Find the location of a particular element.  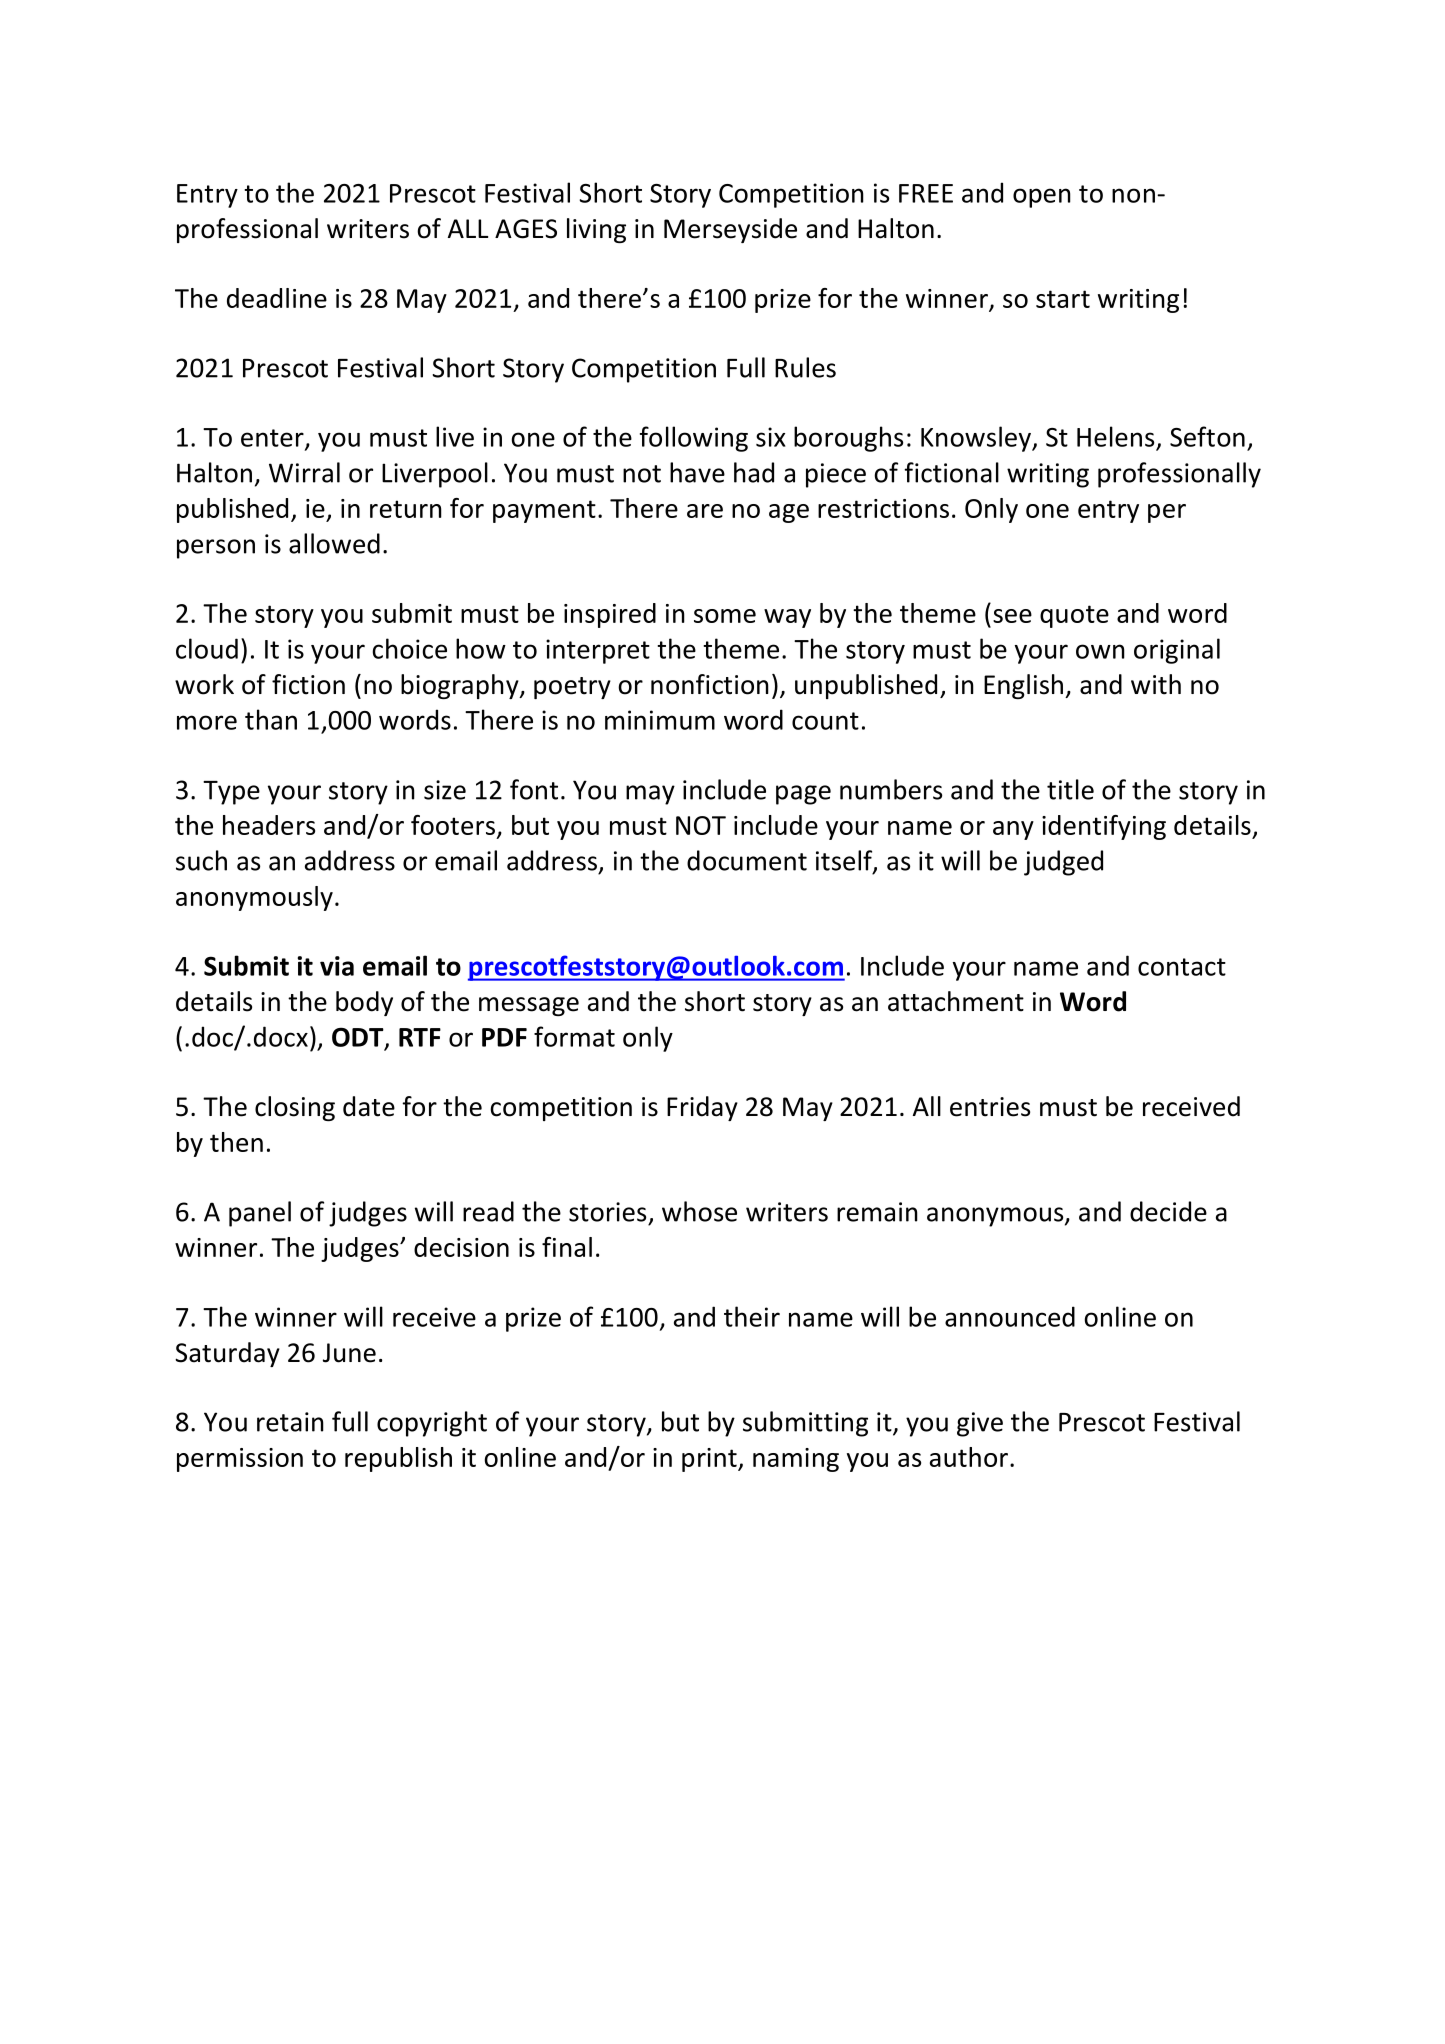

ODT is located at coordinates (359, 1038).
